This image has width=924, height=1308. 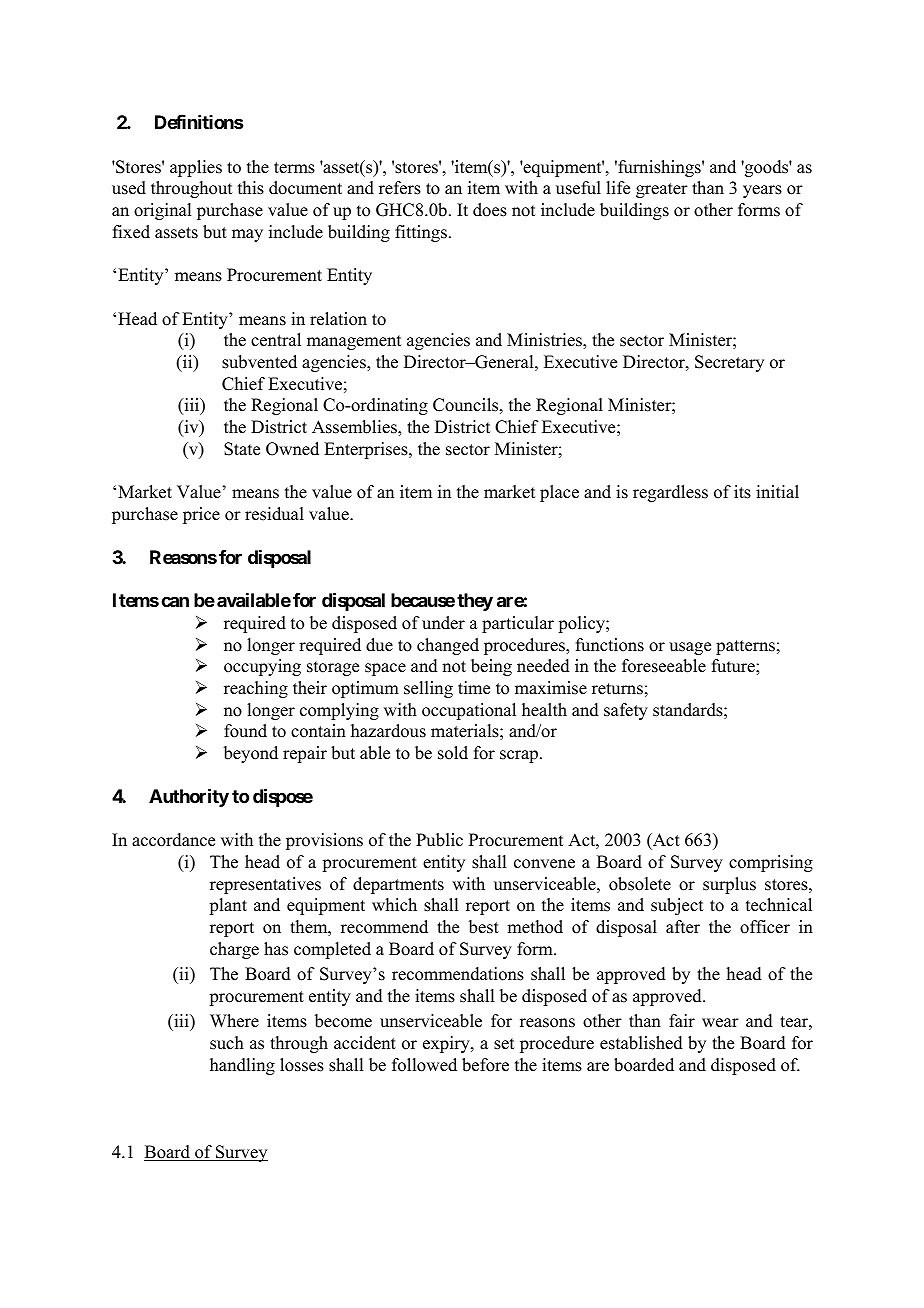 What do you see at coordinates (227, 1043) in the image?
I see `such` at bounding box center [227, 1043].
